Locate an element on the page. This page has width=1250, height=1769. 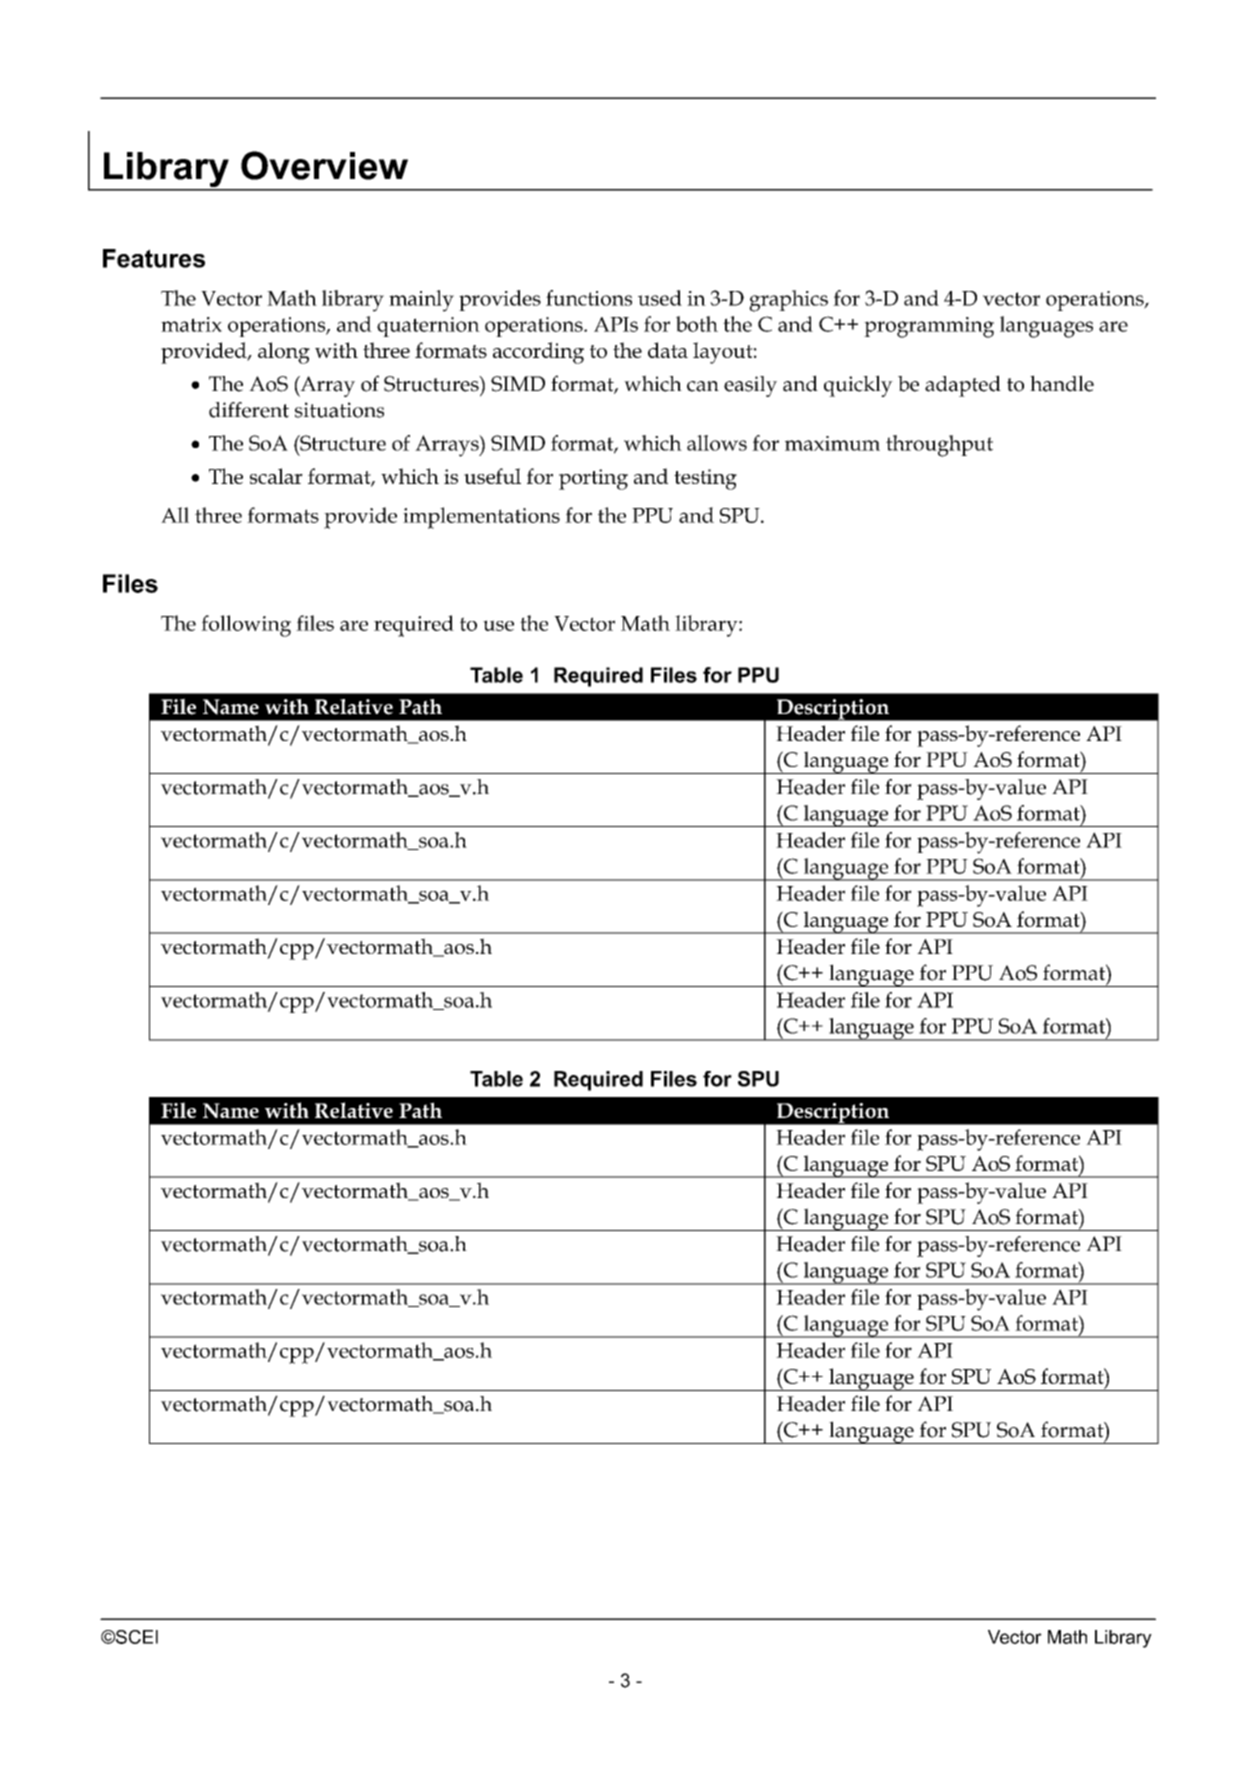
following is located at coordinates (246, 626).
